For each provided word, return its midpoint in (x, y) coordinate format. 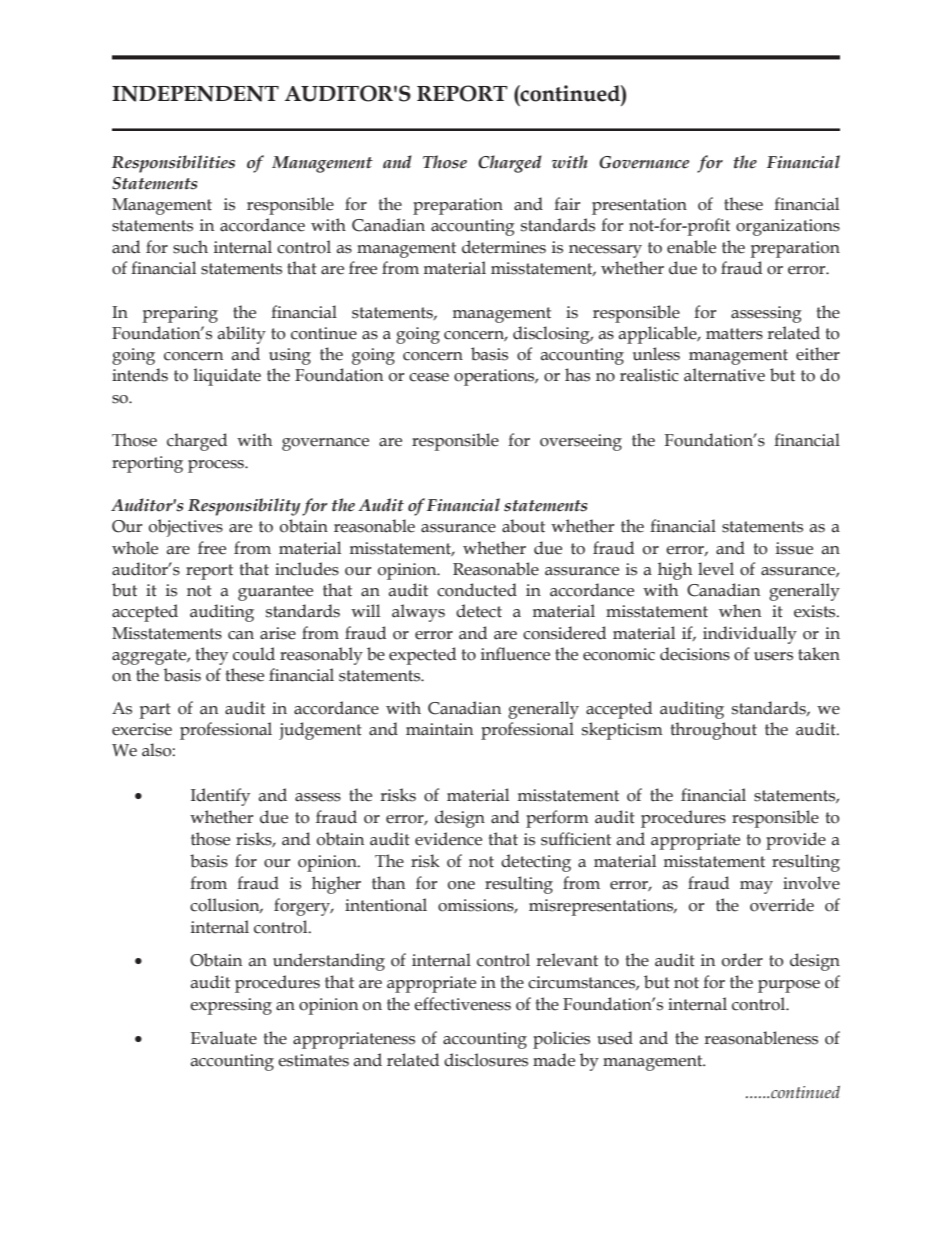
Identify (220, 797)
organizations (788, 227)
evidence (448, 839)
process (217, 466)
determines (504, 247)
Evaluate (224, 1038)
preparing (180, 314)
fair (567, 204)
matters (734, 334)
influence (515, 654)
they (212, 656)
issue (794, 548)
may (756, 887)
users (773, 656)
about (523, 526)
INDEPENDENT (195, 94)
